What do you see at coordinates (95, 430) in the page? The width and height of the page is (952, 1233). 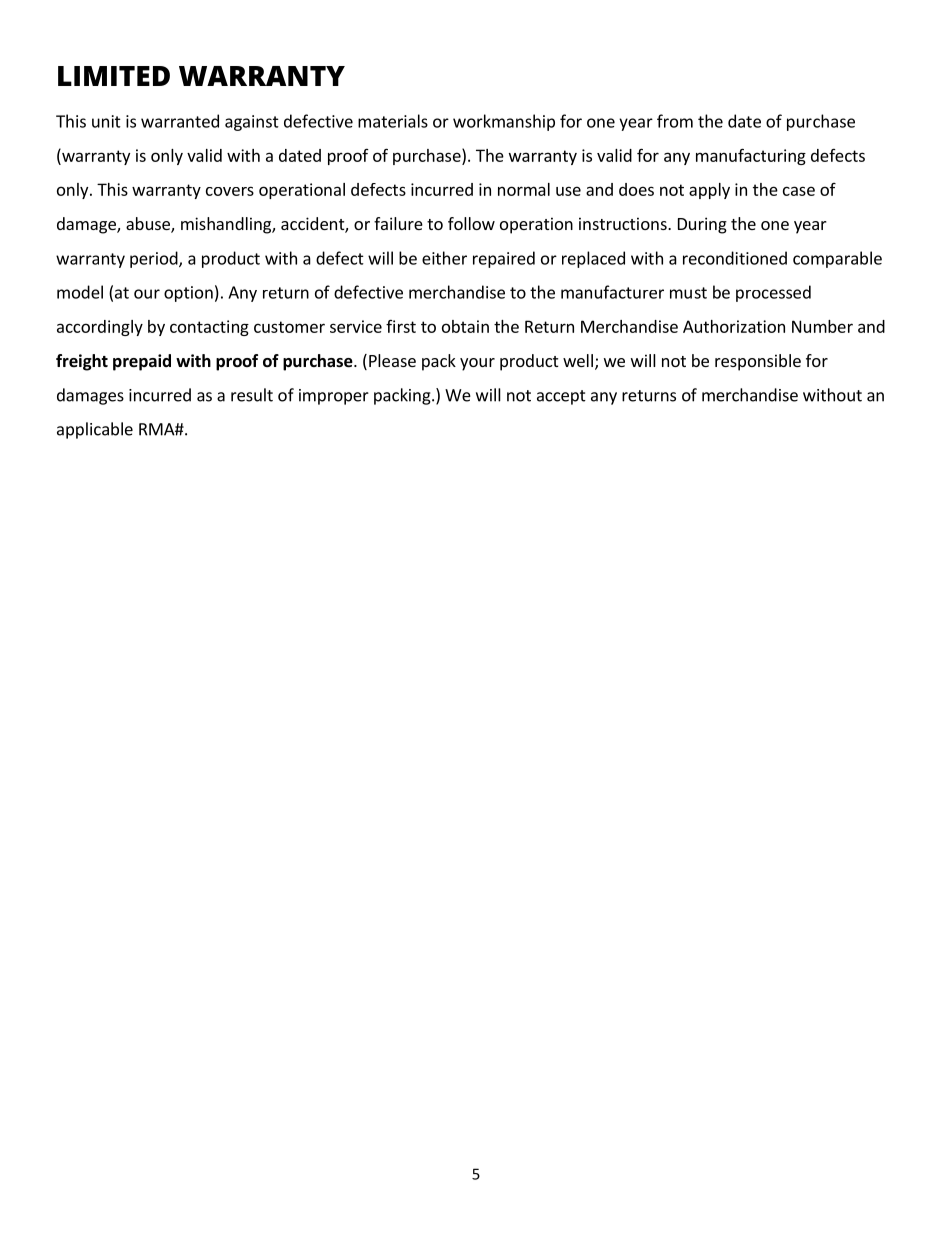 I see `applicable` at bounding box center [95, 430].
